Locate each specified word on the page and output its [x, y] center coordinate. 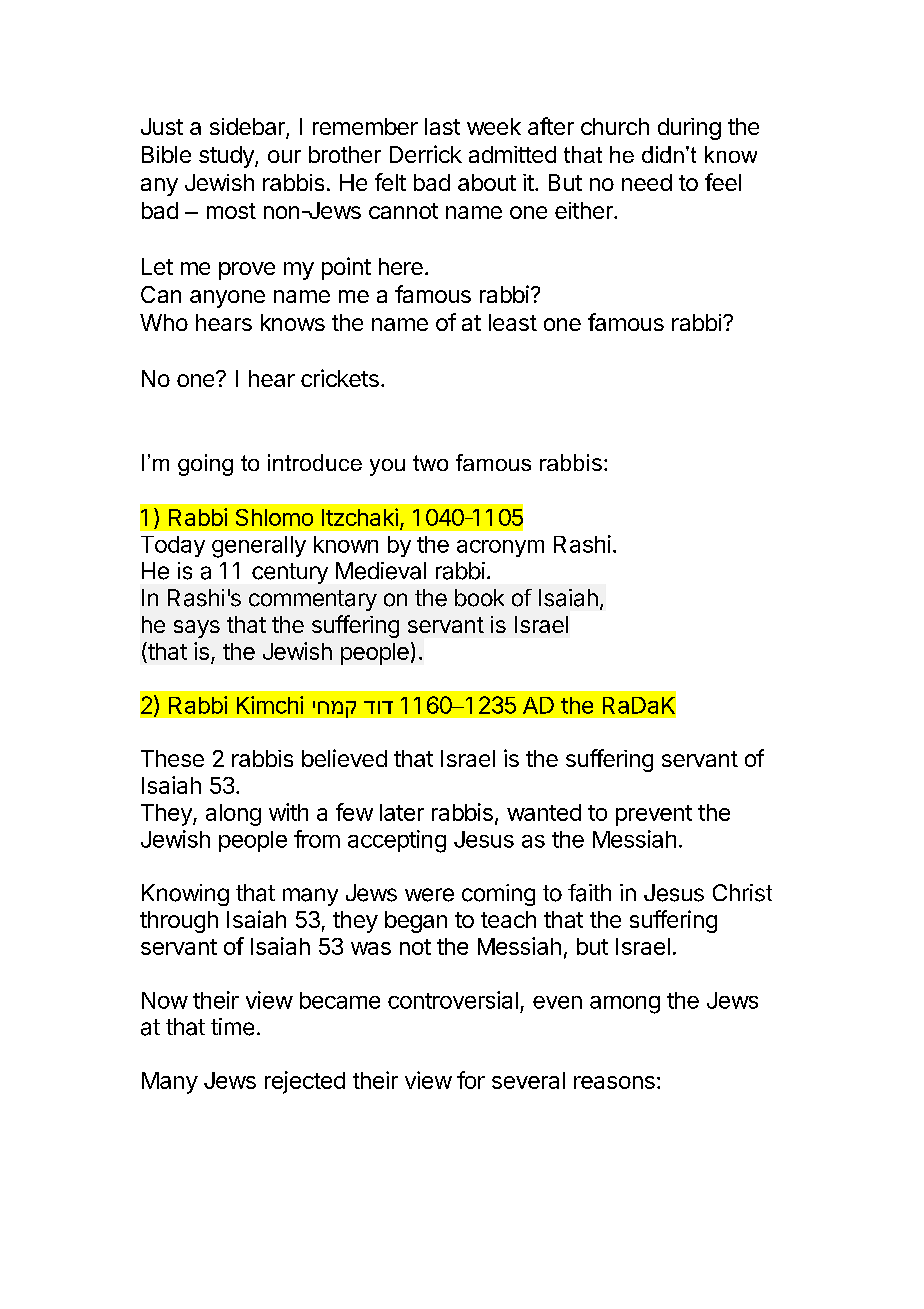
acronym [500, 548]
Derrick [426, 154]
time [232, 1027]
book [479, 598]
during [689, 129]
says [197, 629]
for [471, 1080]
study [227, 157]
